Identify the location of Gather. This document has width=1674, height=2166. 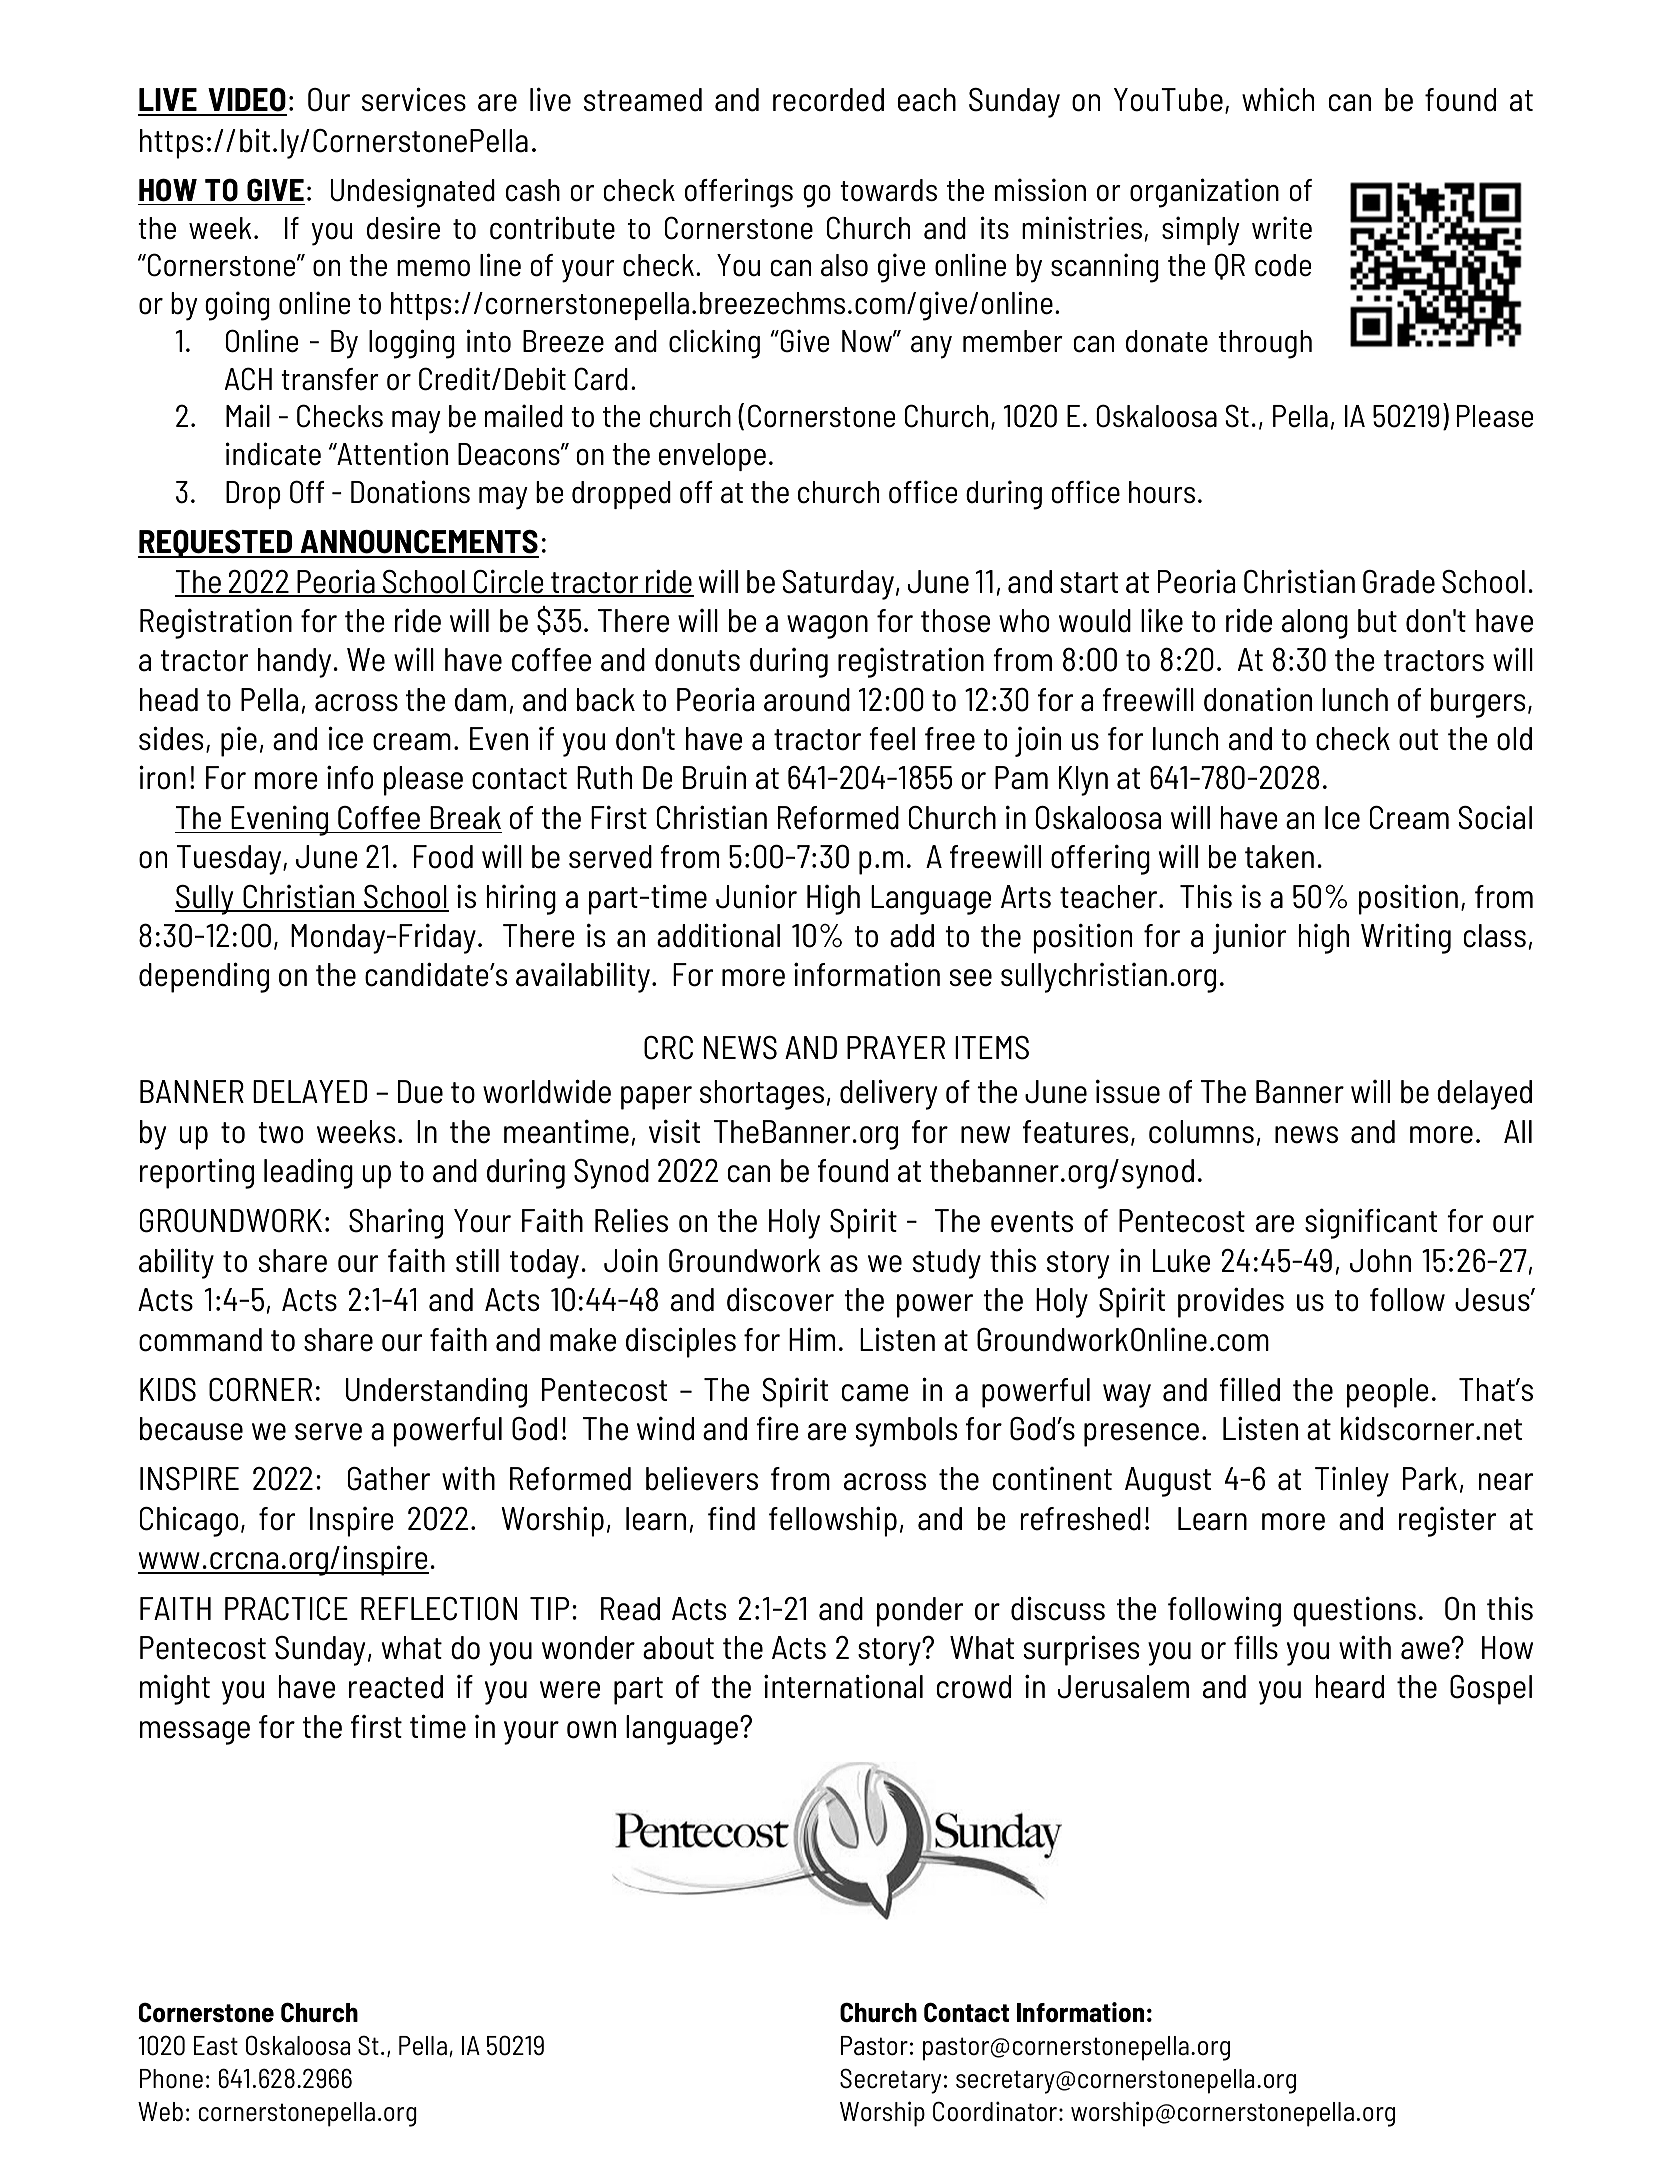
(389, 1479).
